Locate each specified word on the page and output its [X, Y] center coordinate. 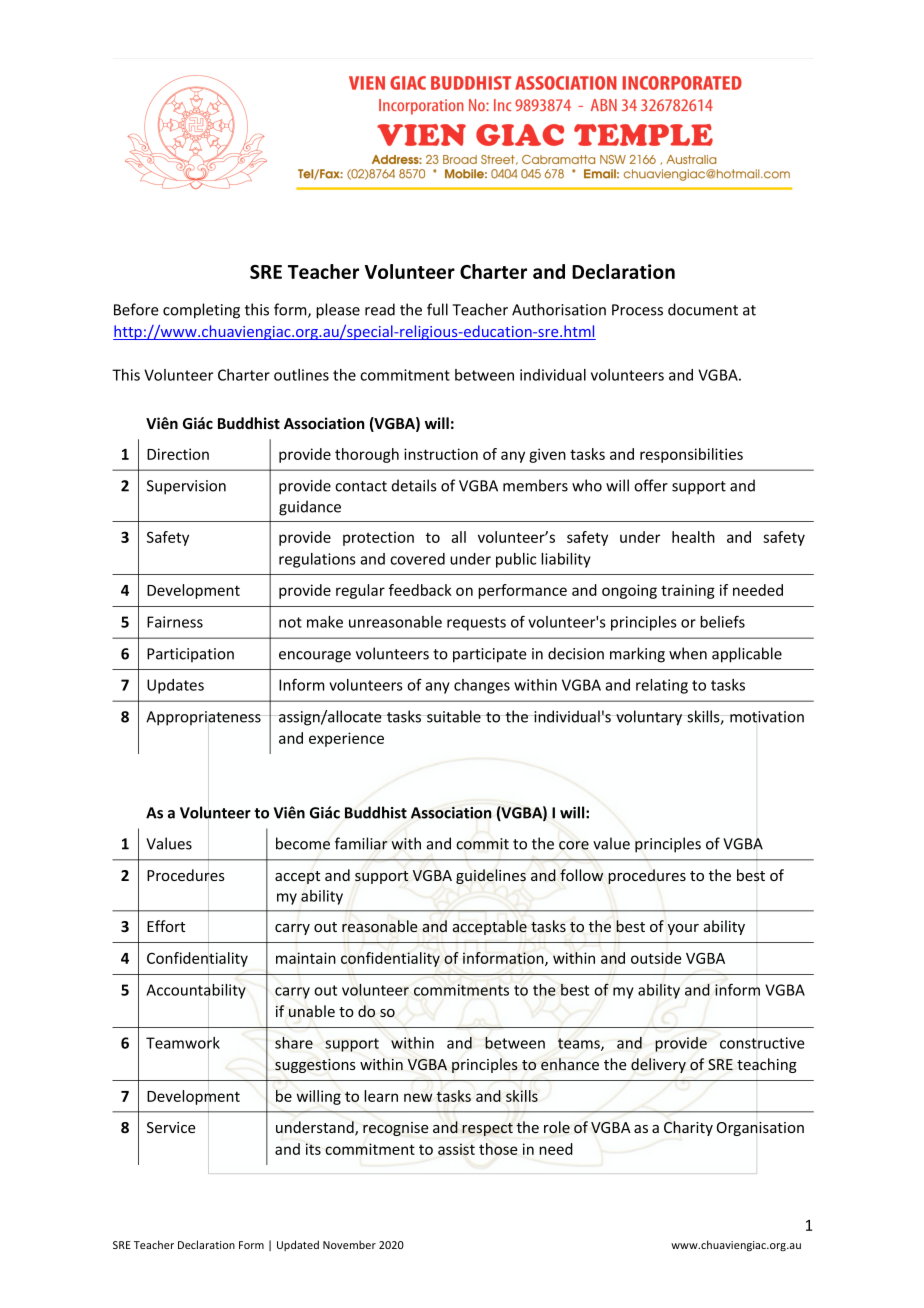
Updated [298, 1245]
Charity [688, 1128]
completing [201, 311]
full [437, 309]
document [703, 309]
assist [456, 1149]
